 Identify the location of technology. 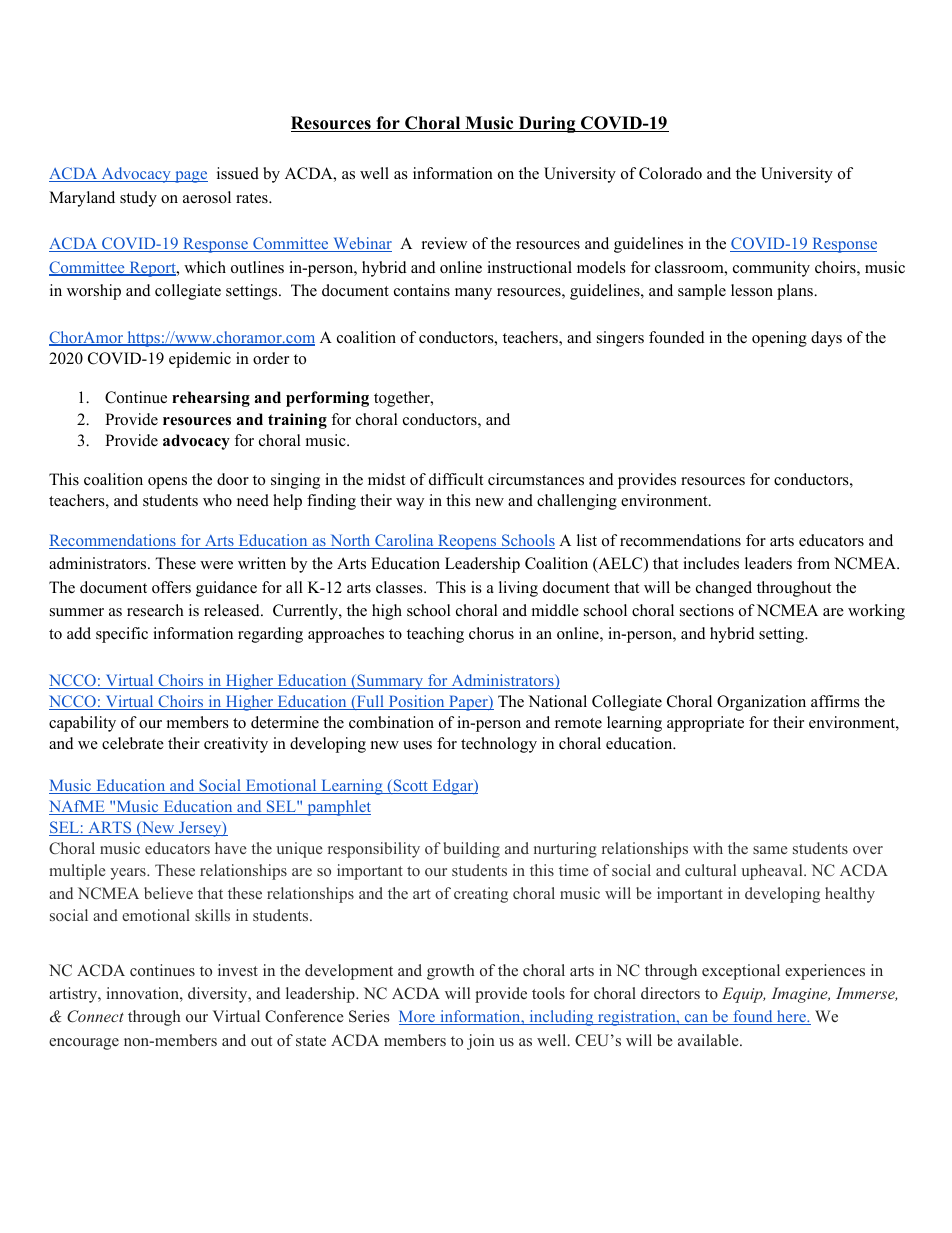
(499, 745).
